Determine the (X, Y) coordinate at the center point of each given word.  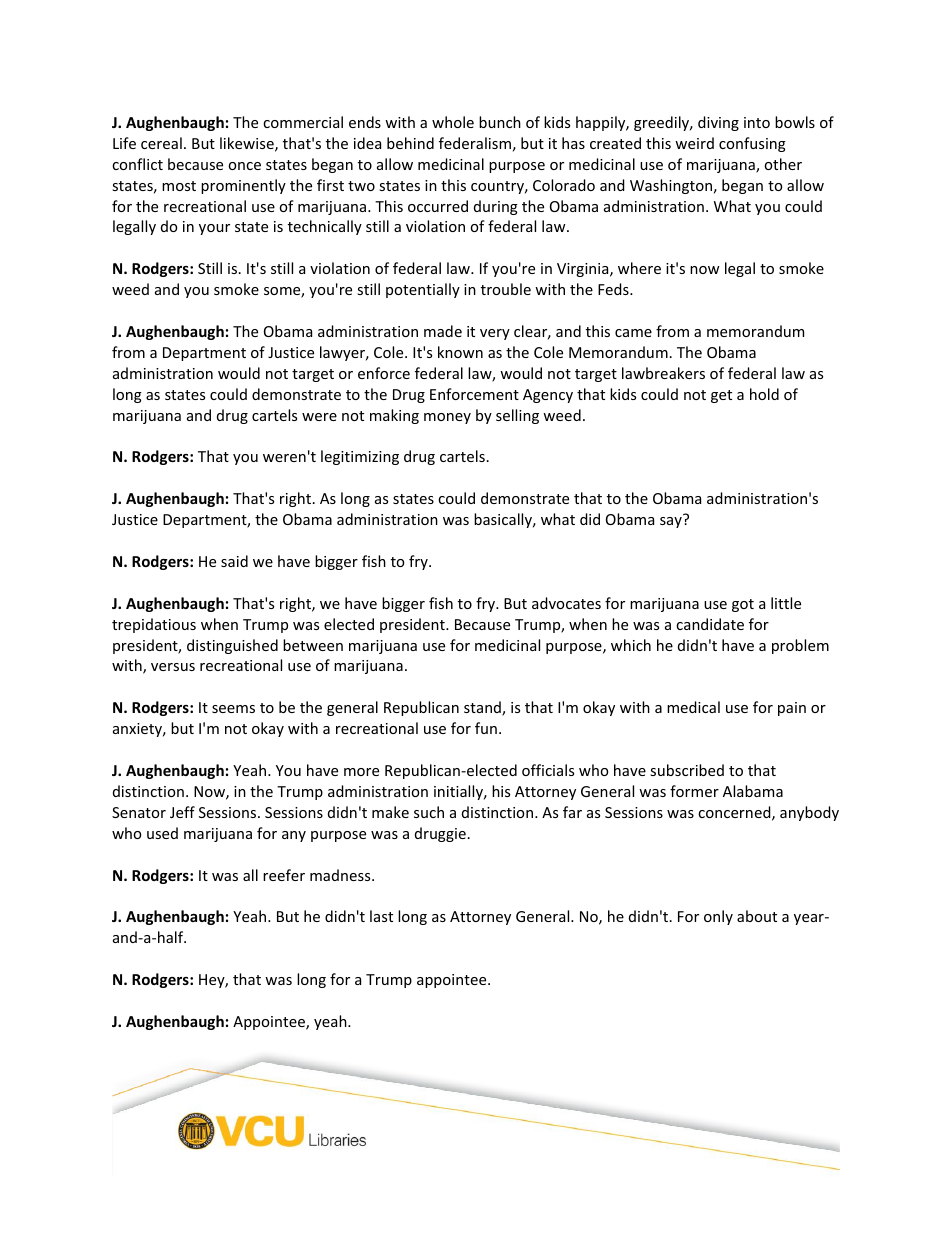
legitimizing (360, 457)
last (381, 916)
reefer (284, 875)
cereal (161, 143)
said (234, 561)
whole (453, 122)
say (672, 521)
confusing (752, 144)
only (718, 917)
